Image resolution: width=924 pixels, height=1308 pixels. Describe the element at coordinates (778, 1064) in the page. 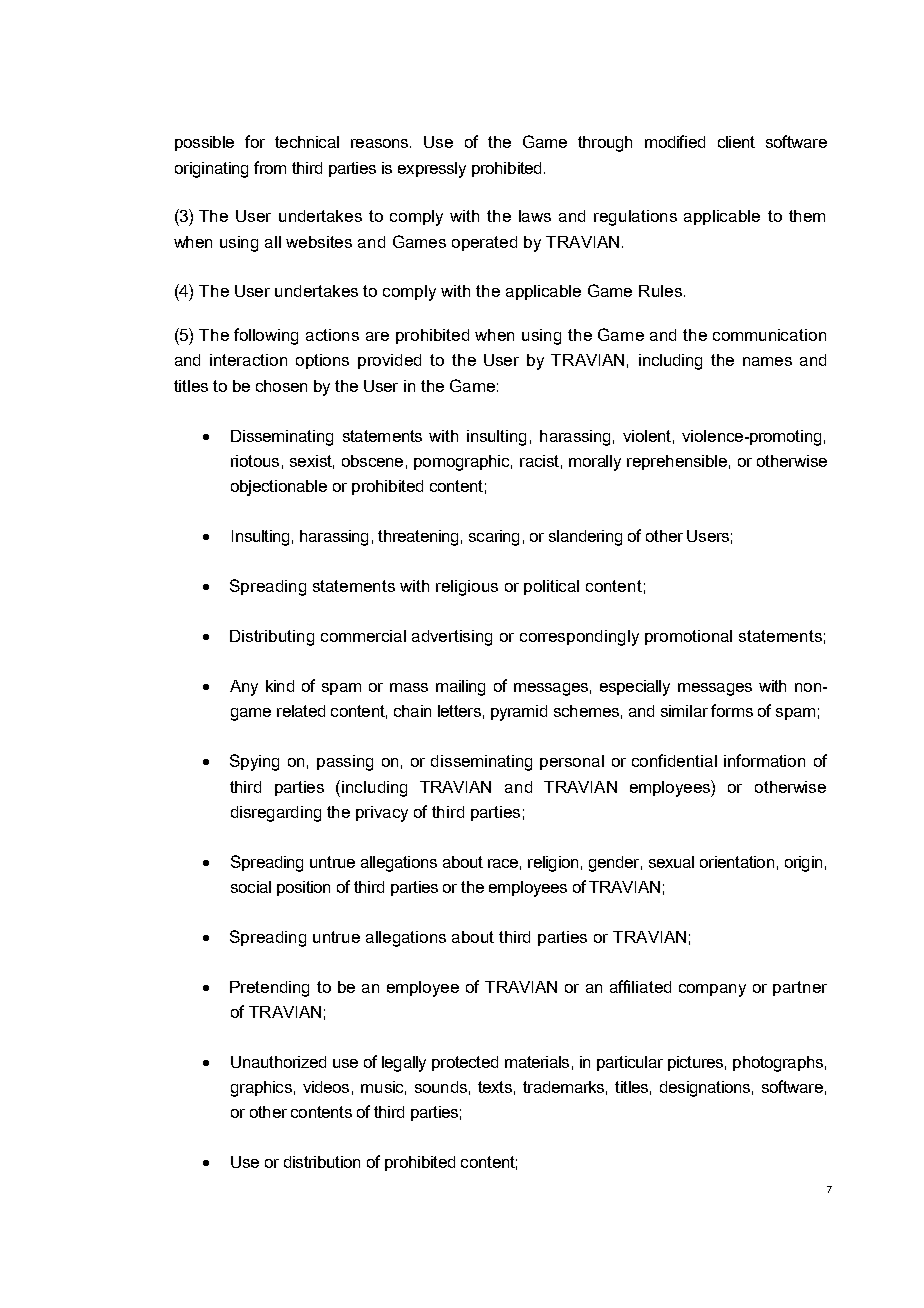

I see `photographs` at that location.
